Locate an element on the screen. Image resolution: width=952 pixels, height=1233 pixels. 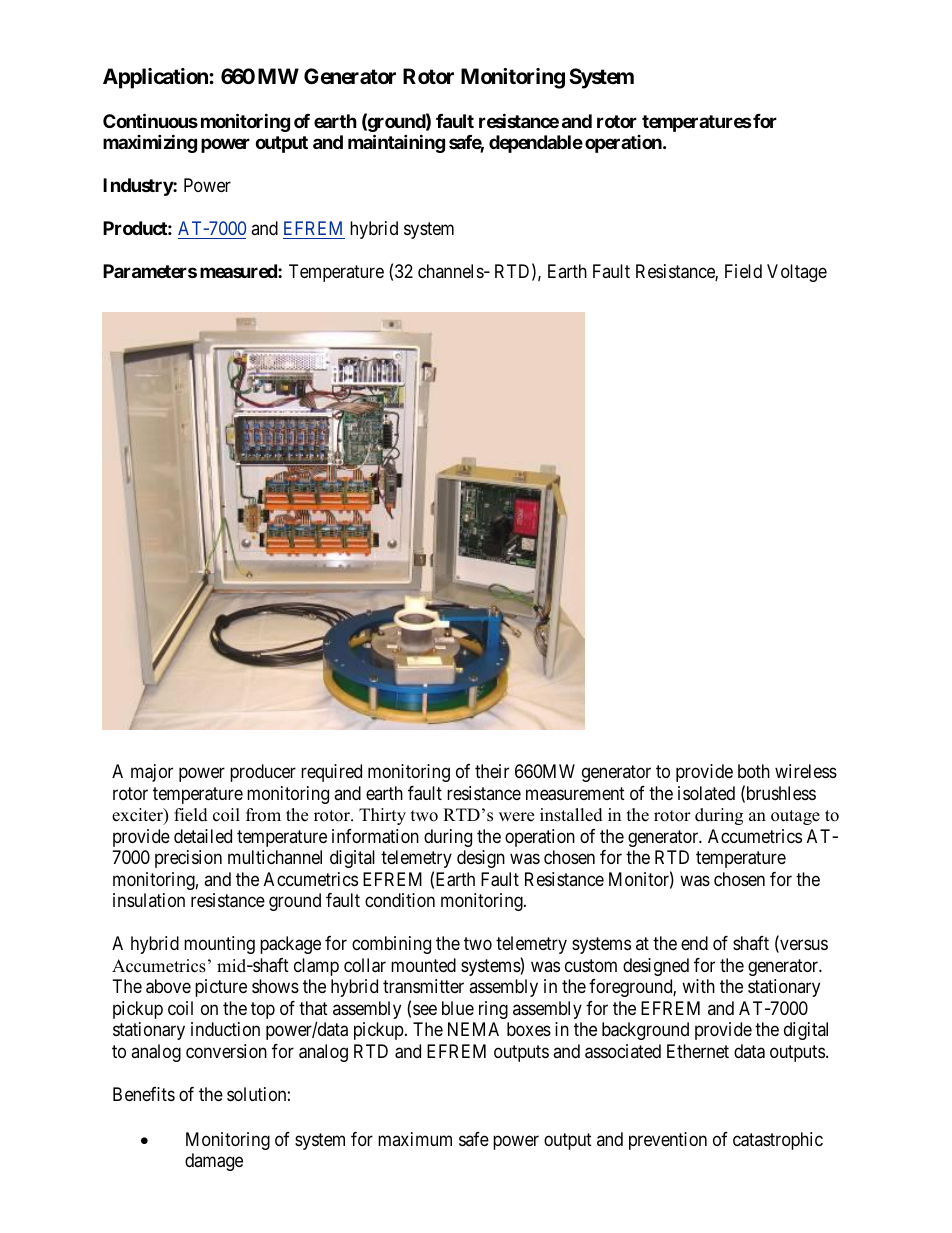
mounting is located at coordinates (219, 945).
